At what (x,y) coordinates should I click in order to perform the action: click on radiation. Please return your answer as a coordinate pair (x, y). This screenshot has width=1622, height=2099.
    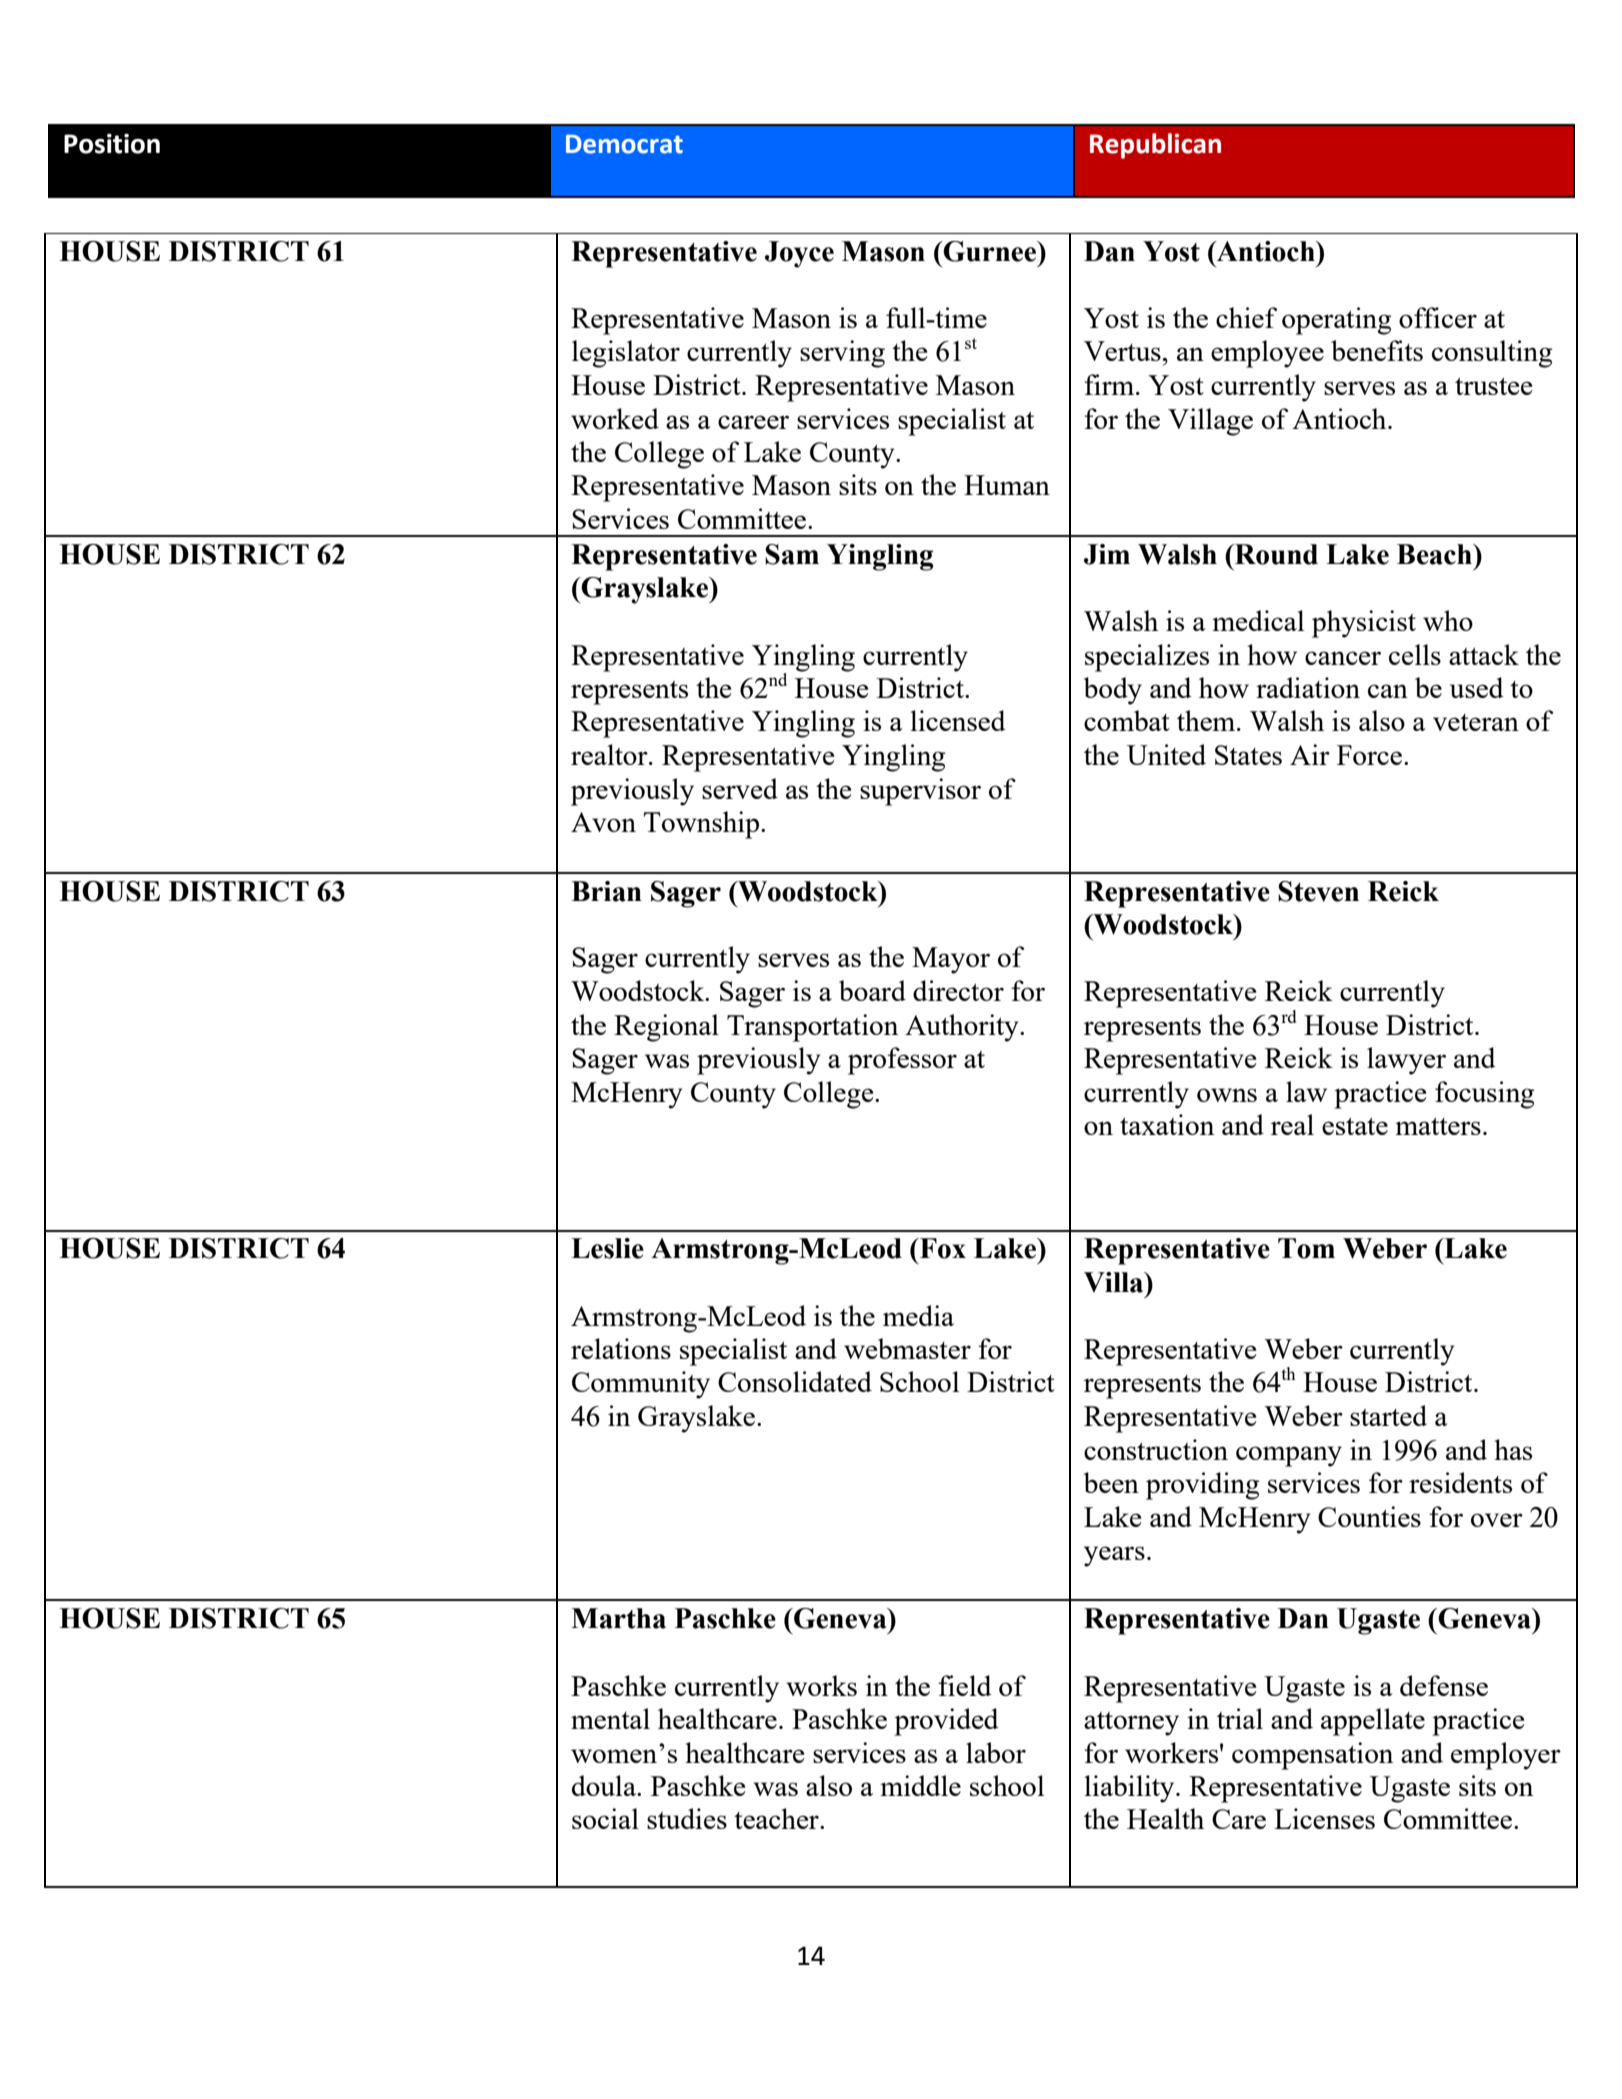
    Looking at the image, I should click on (1308, 687).
